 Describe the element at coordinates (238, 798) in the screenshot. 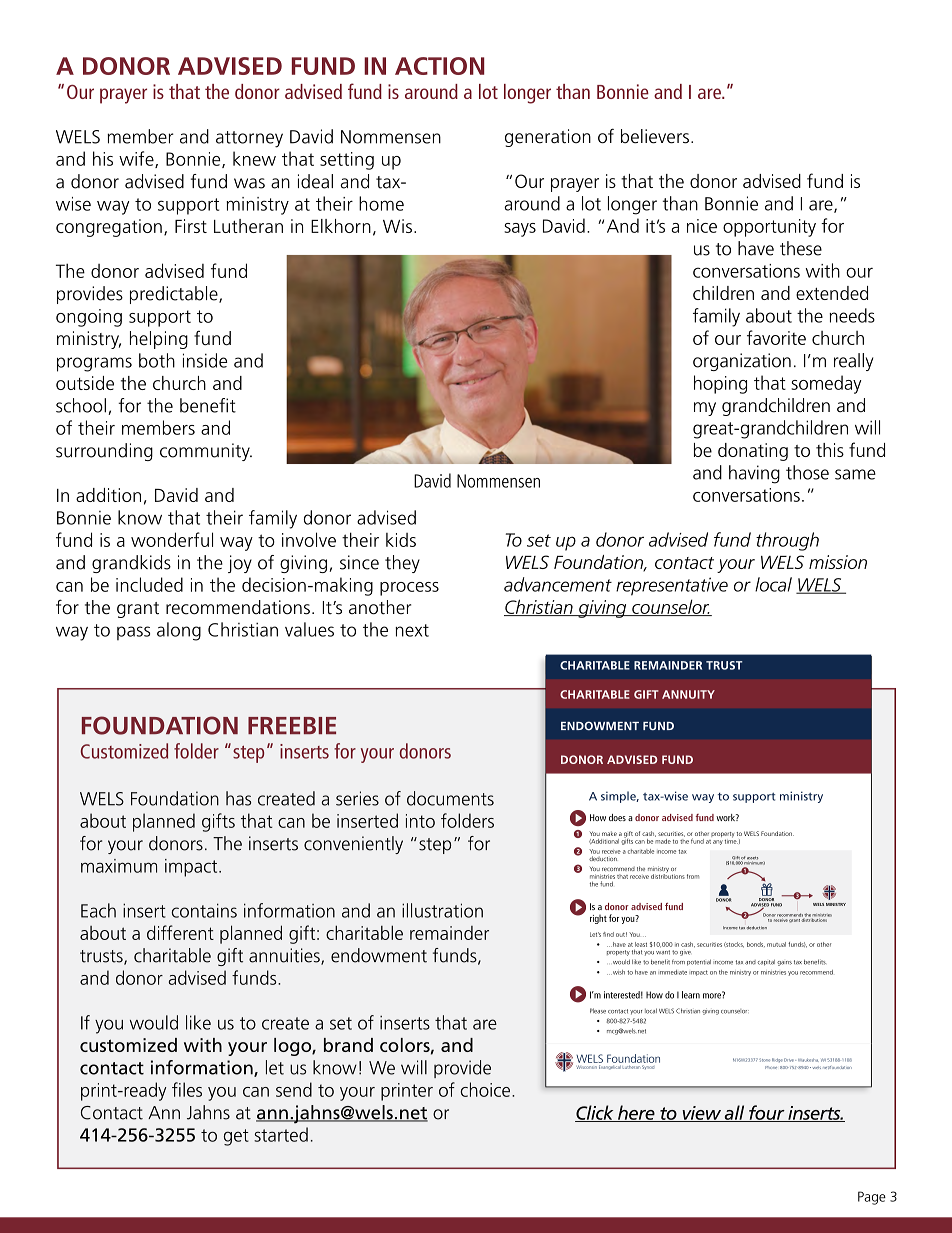

I see `has` at that location.
